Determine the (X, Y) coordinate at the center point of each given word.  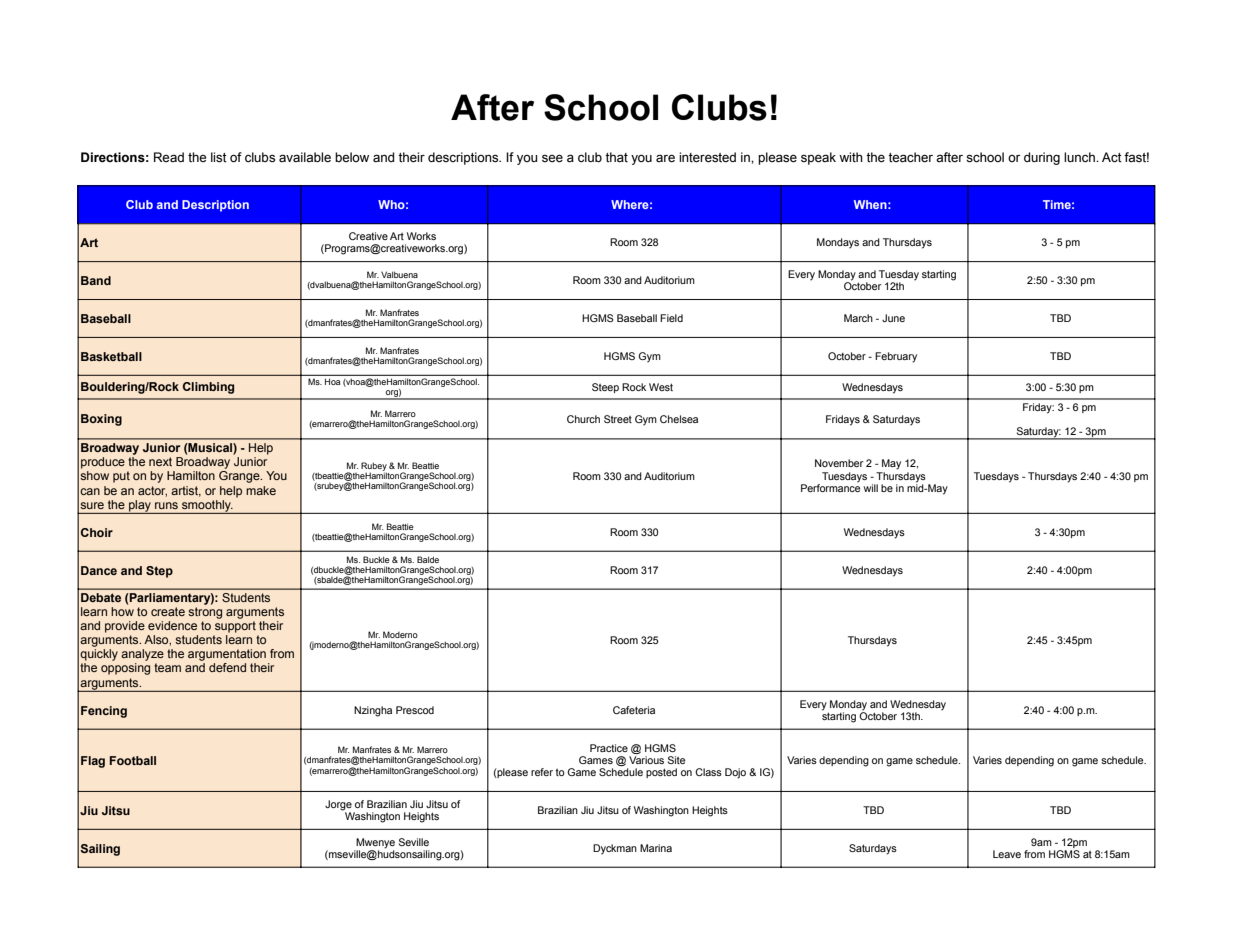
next (160, 461)
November (839, 463)
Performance (830, 486)
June (893, 318)
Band (96, 280)
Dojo (735, 773)
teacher (910, 157)
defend (227, 667)
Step (159, 572)
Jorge (338, 805)
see (552, 158)
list (219, 157)
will (871, 488)
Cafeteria (634, 710)
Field (671, 318)
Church (583, 419)
